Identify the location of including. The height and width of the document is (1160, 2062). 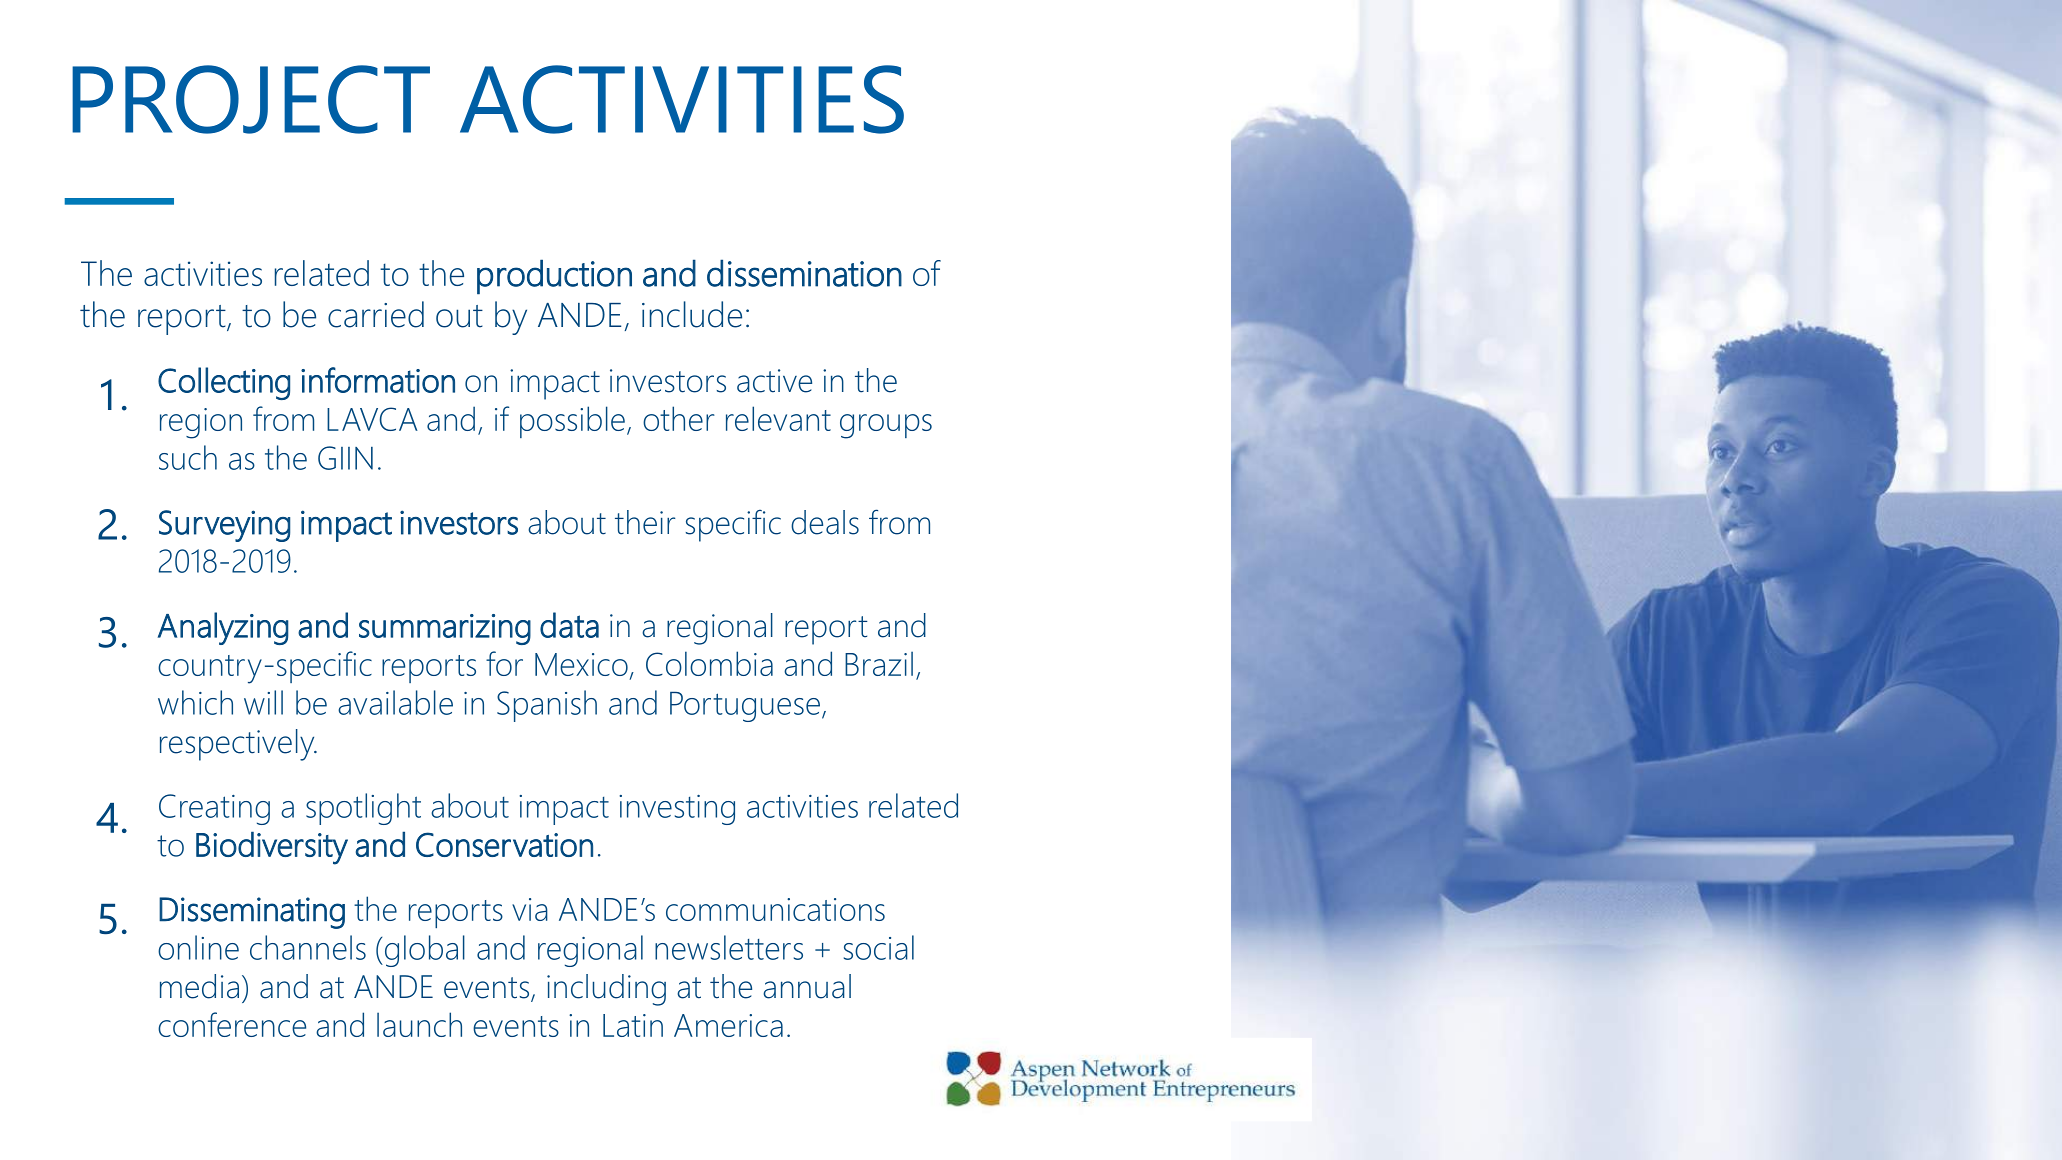
(606, 990).
